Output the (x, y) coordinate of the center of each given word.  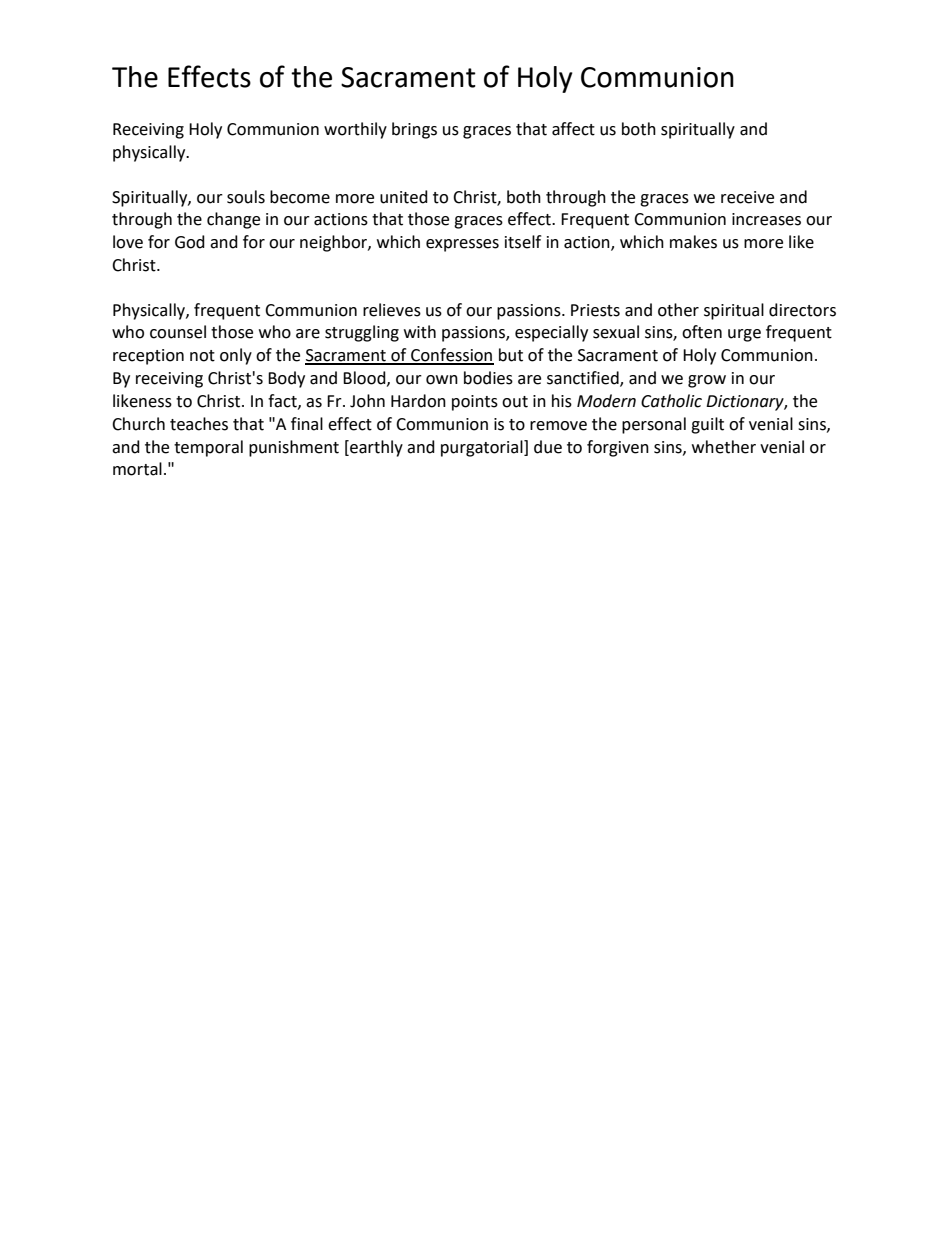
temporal (208, 448)
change (233, 220)
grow (707, 381)
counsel (178, 332)
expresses (462, 245)
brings (414, 130)
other (678, 310)
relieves (392, 310)
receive (747, 197)
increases (766, 219)
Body (286, 379)
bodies (488, 378)
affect (573, 129)
